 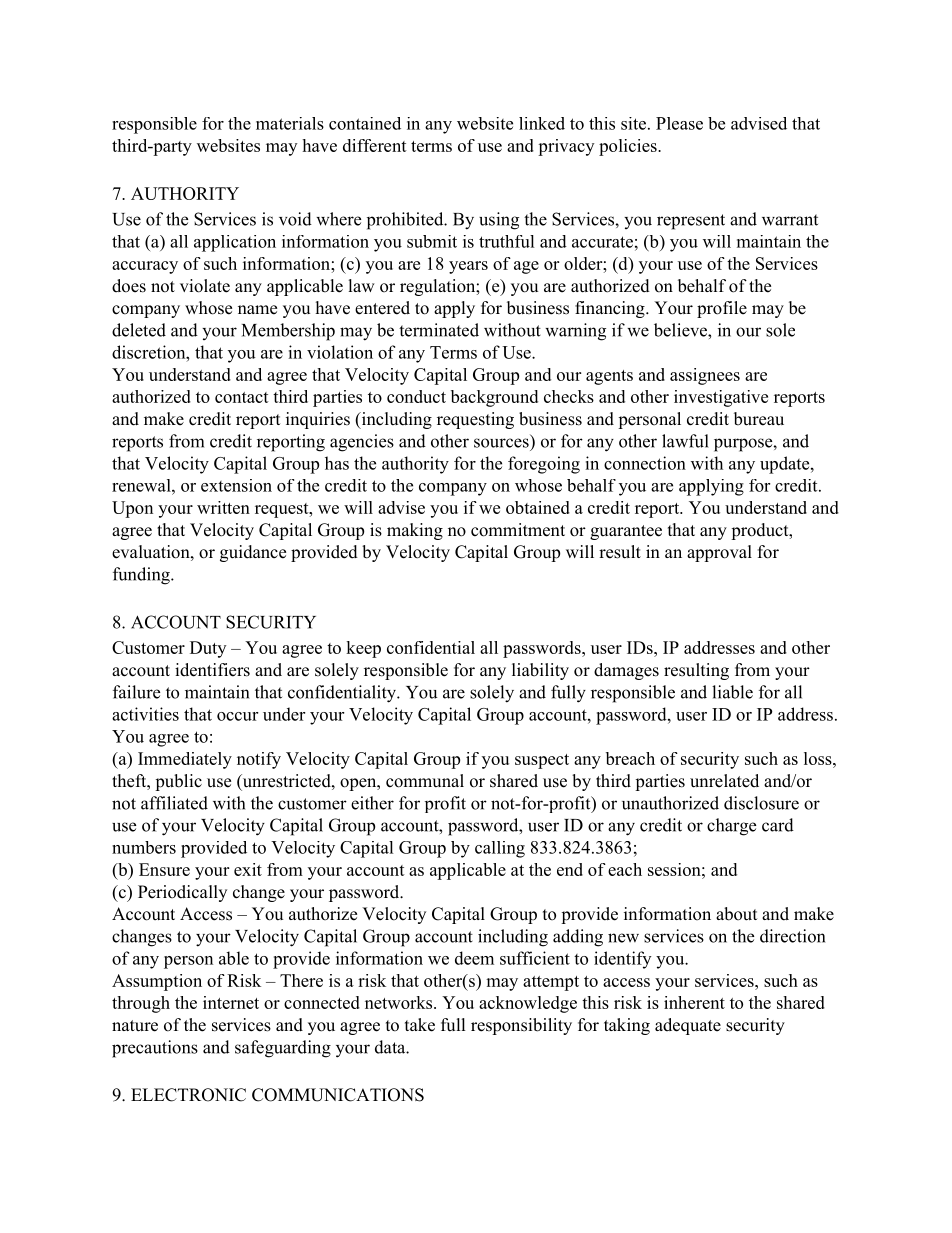 I want to click on Immediately, so click(x=185, y=760).
